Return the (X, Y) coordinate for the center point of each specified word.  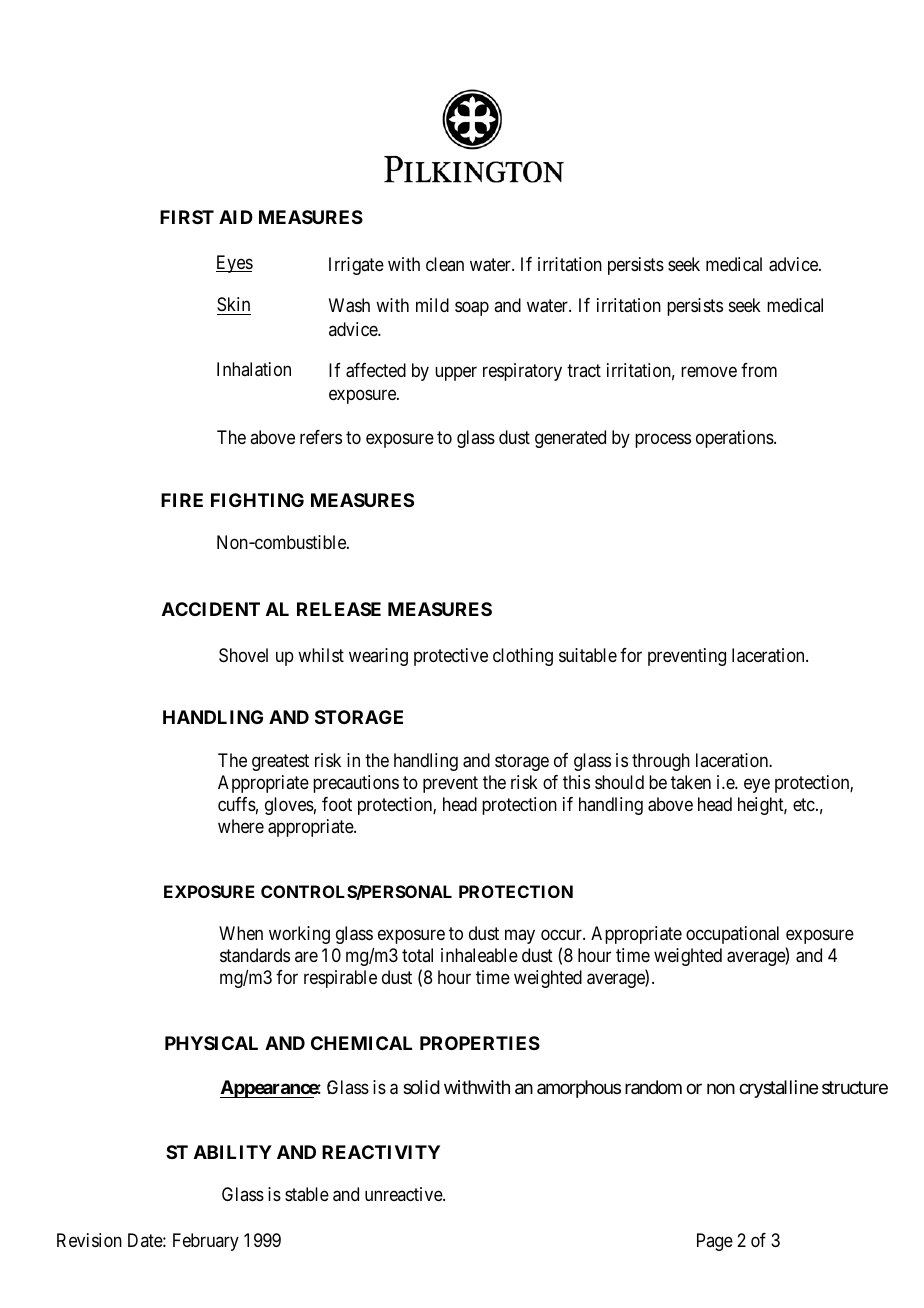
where (241, 826)
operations (735, 439)
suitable (588, 655)
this (576, 782)
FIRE (182, 500)
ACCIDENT (211, 609)
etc (804, 804)
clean (445, 264)
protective (451, 657)
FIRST (187, 217)
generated (570, 439)
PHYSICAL (211, 1043)
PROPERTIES (480, 1043)
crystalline (778, 1089)
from (759, 370)
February (206, 1242)
